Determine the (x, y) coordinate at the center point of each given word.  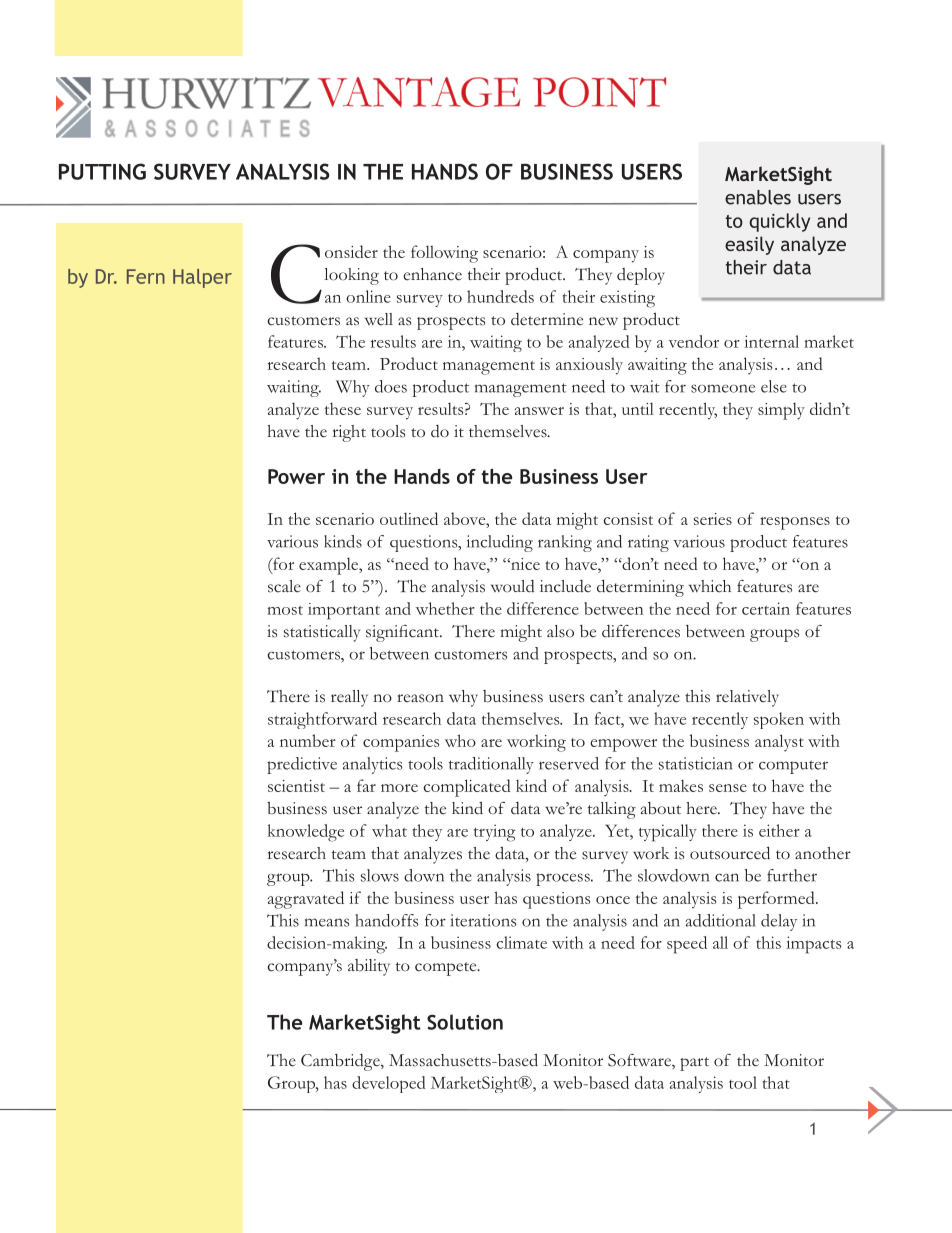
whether (445, 608)
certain (766, 608)
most (285, 610)
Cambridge (341, 1062)
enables (758, 197)
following (444, 254)
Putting (102, 171)
